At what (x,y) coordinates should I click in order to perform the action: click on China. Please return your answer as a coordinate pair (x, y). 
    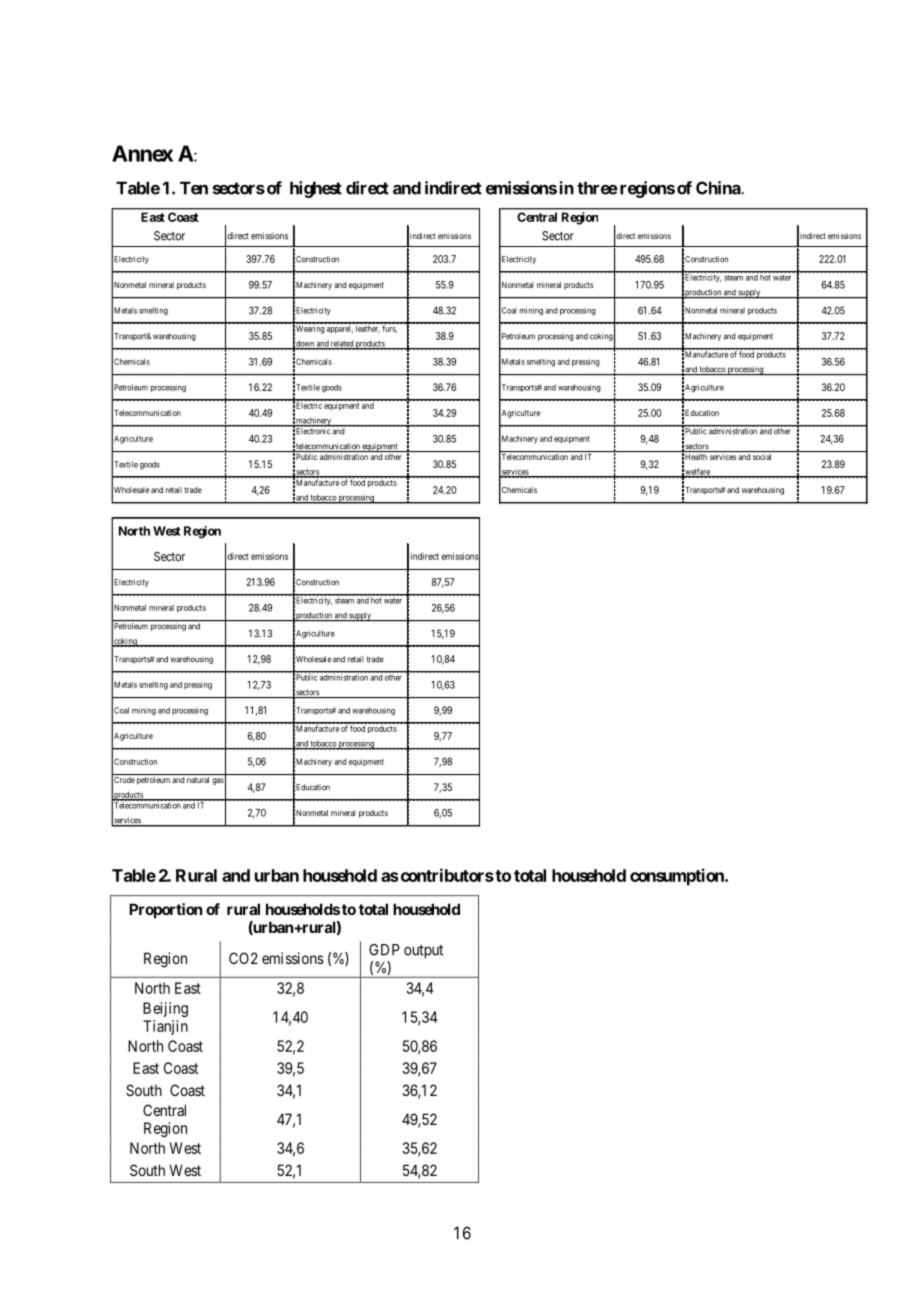
    Looking at the image, I should click on (719, 188).
